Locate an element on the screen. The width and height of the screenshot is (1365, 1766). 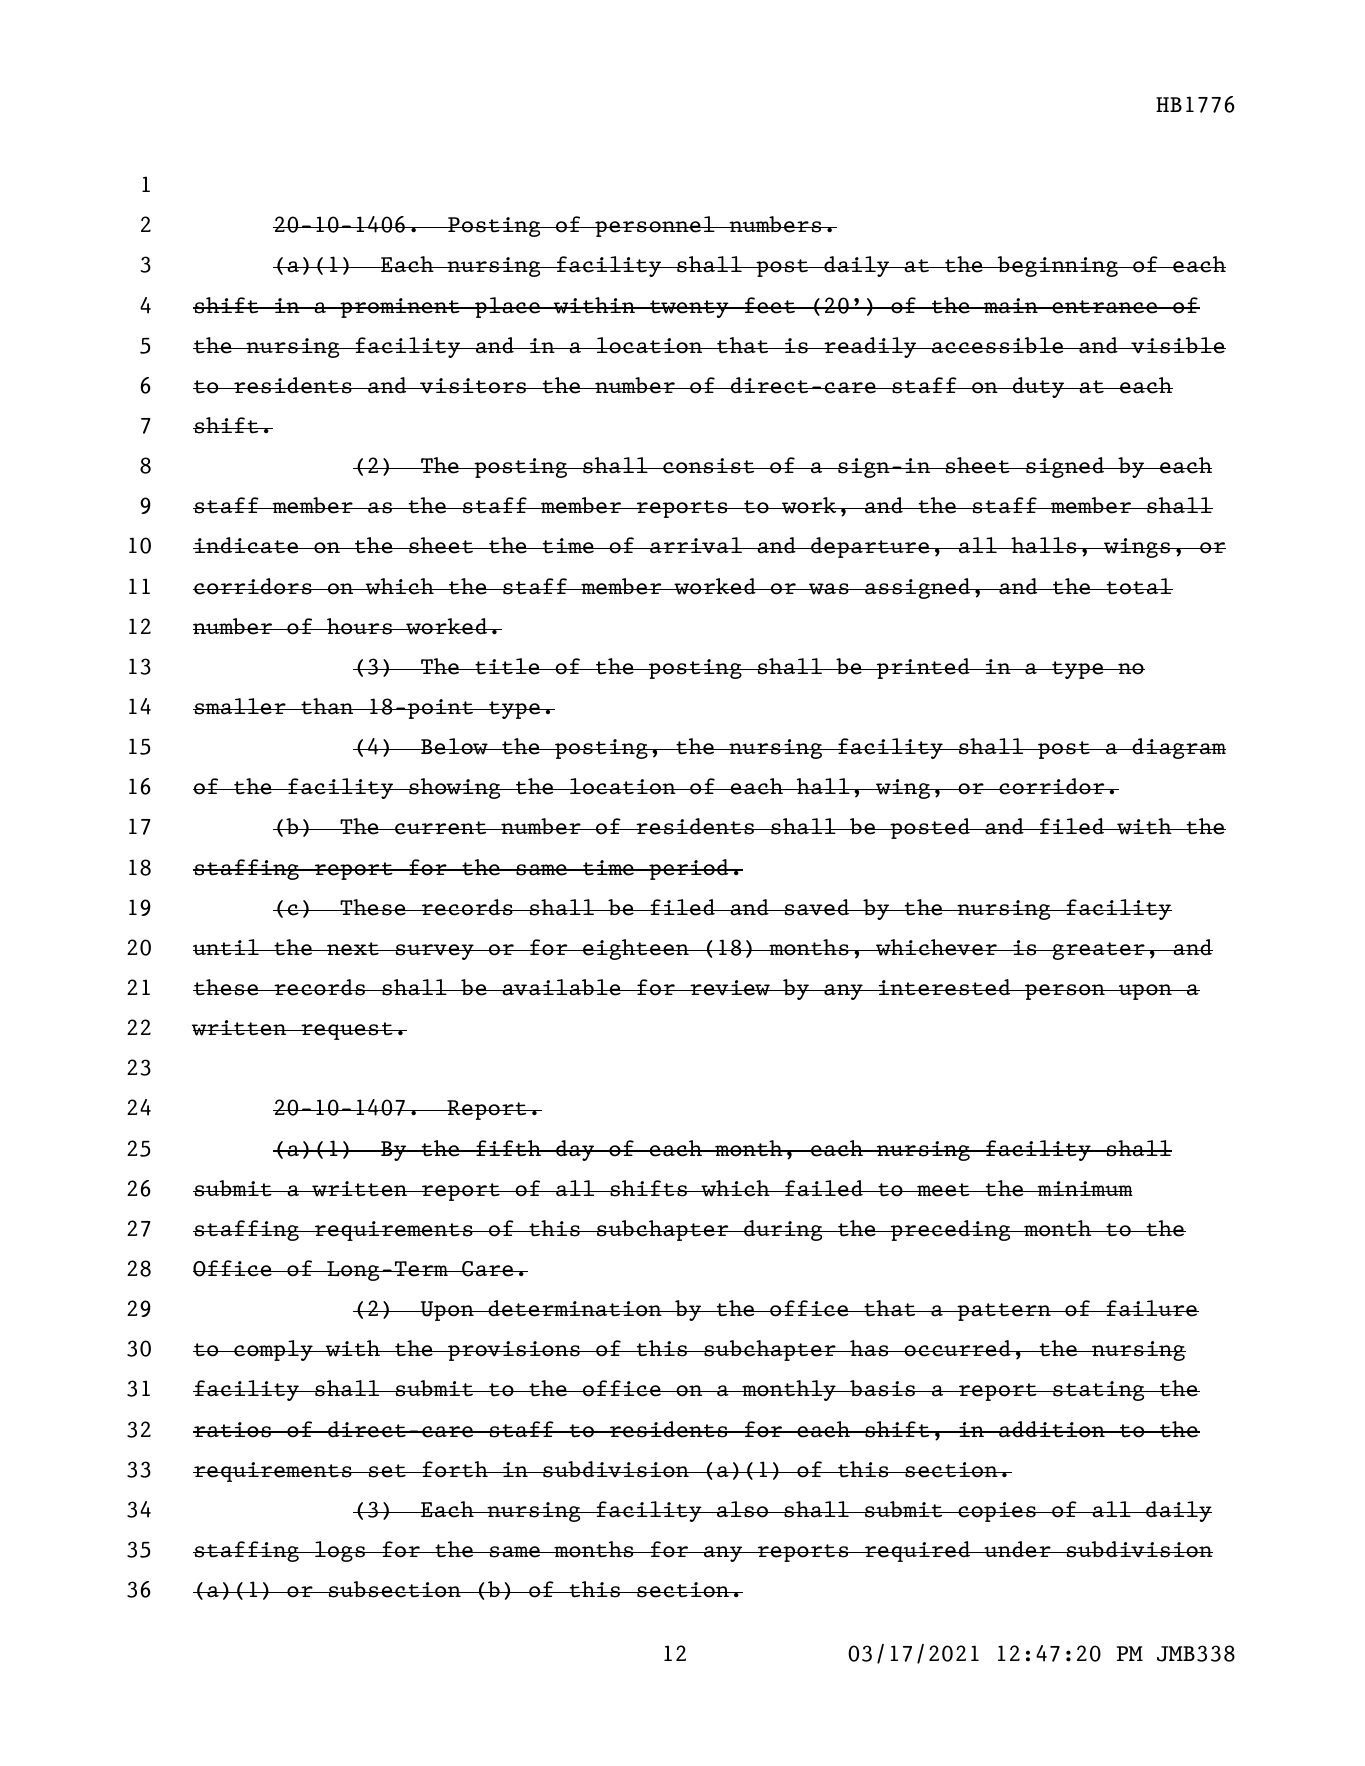
prominent is located at coordinates (400, 308).
